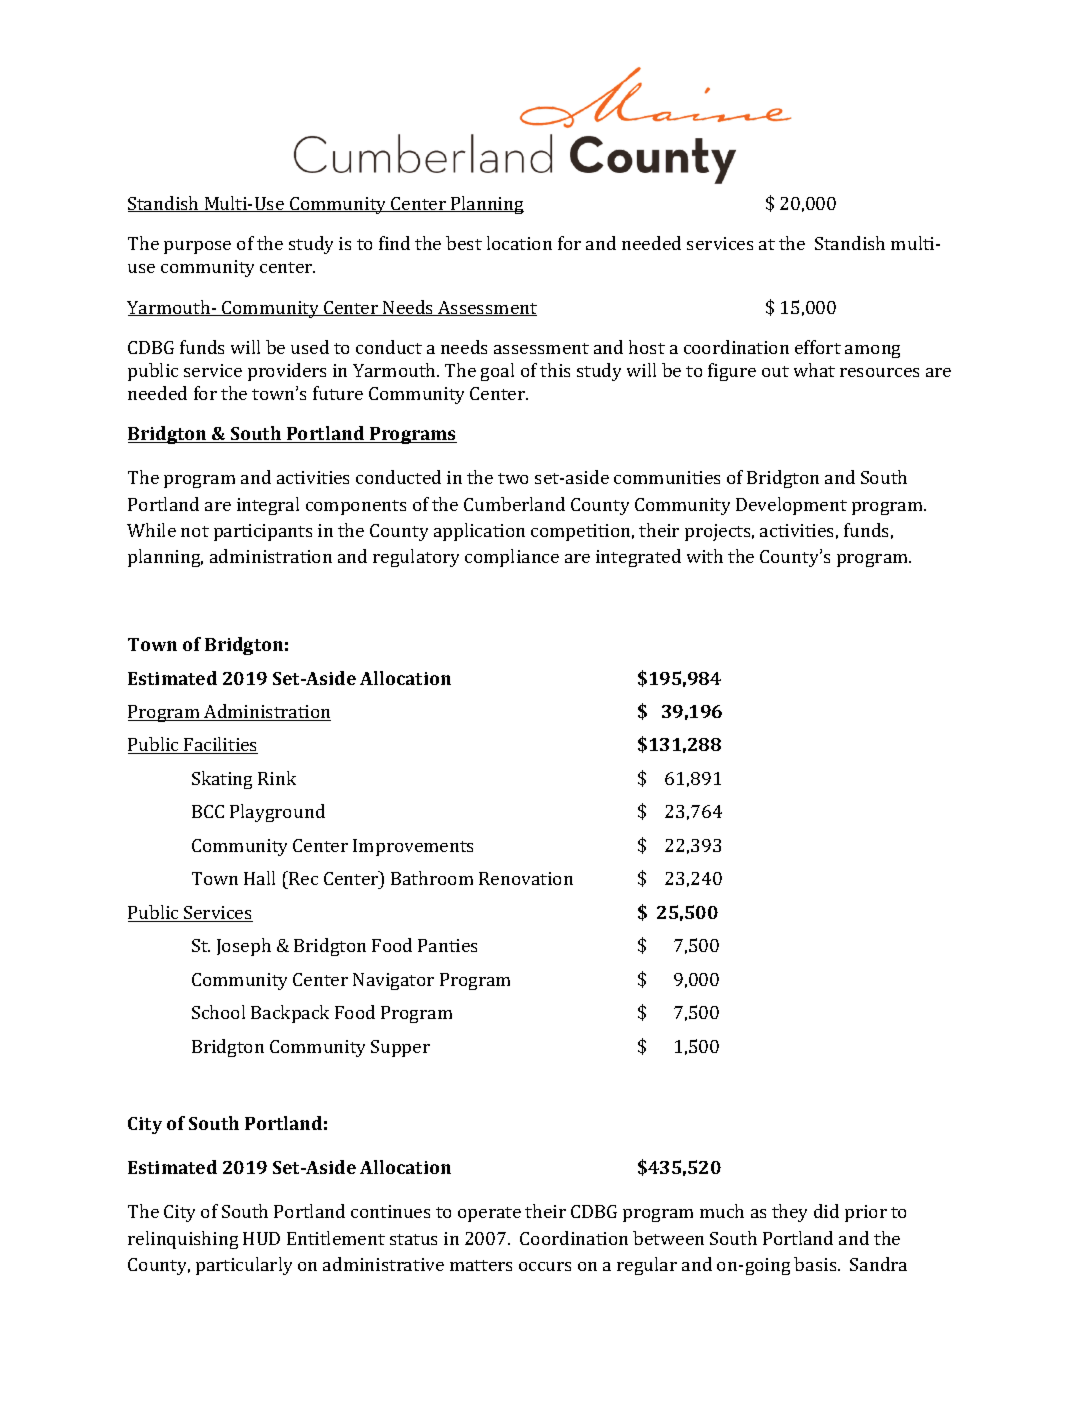 Image resolution: width=1084 pixels, height=1403 pixels. What do you see at coordinates (447, 945) in the image?
I see `Panties` at bounding box center [447, 945].
